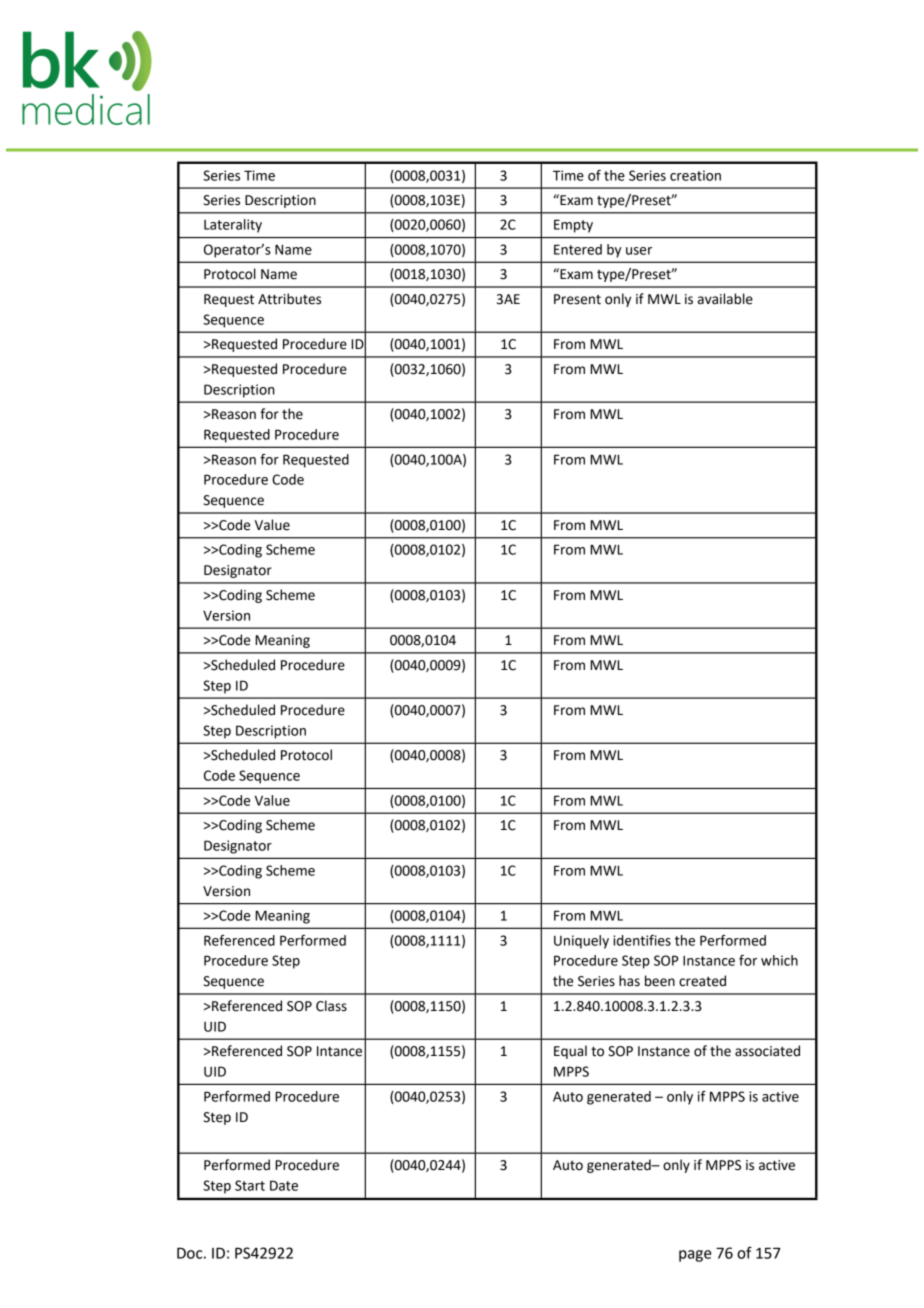 The height and width of the screenshot is (1308, 924). What do you see at coordinates (289, 299) in the screenshot?
I see `Attributes` at bounding box center [289, 299].
